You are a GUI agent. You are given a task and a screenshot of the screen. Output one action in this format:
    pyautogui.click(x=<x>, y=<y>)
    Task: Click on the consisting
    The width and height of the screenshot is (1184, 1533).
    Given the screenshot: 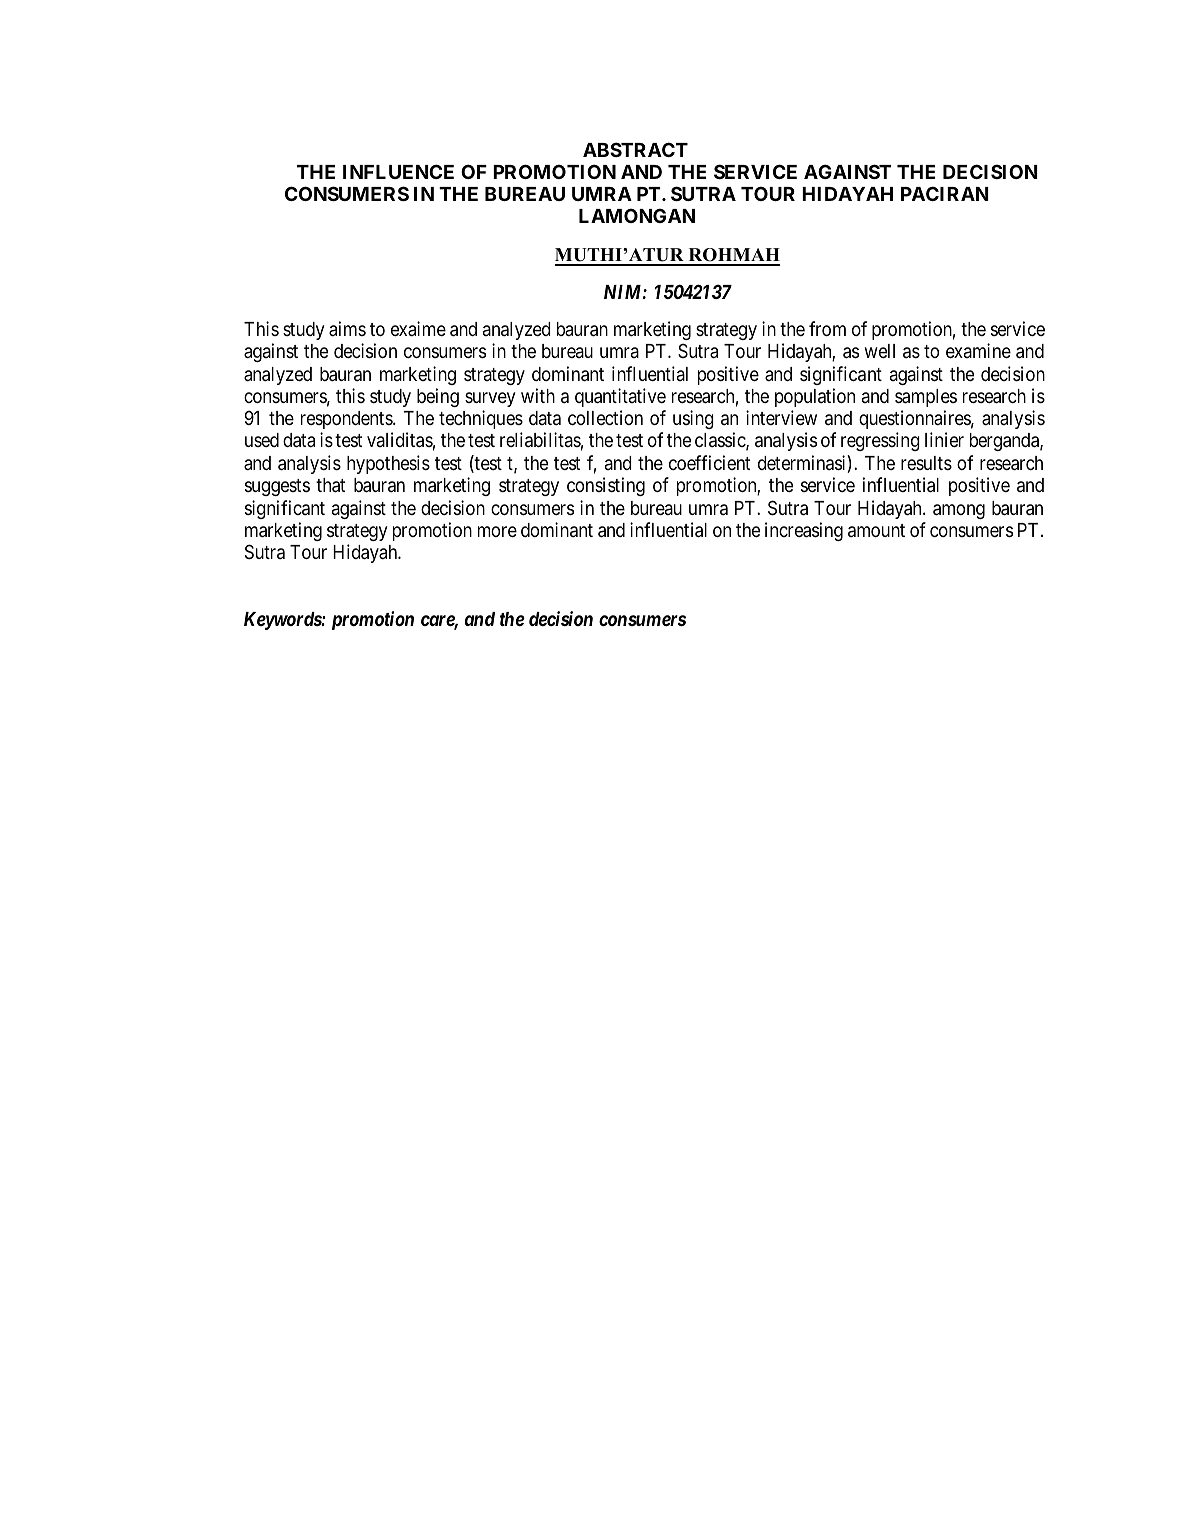 What is the action you would take?
    pyautogui.click(x=606, y=486)
